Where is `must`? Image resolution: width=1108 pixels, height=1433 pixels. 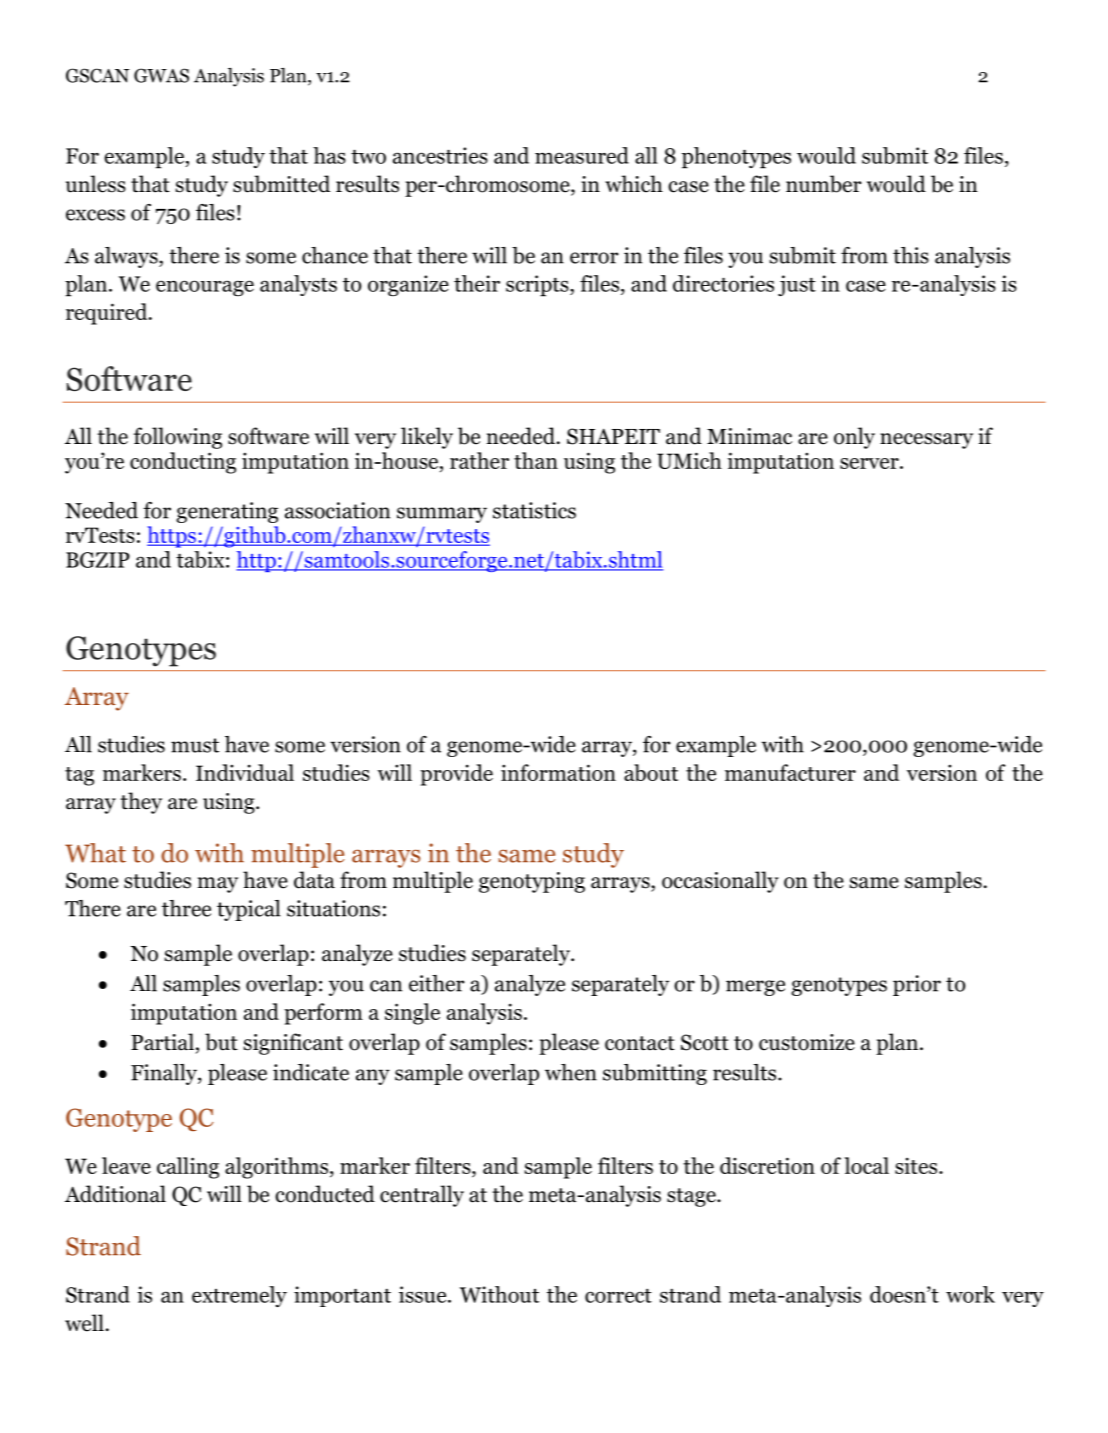 must is located at coordinates (195, 745).
